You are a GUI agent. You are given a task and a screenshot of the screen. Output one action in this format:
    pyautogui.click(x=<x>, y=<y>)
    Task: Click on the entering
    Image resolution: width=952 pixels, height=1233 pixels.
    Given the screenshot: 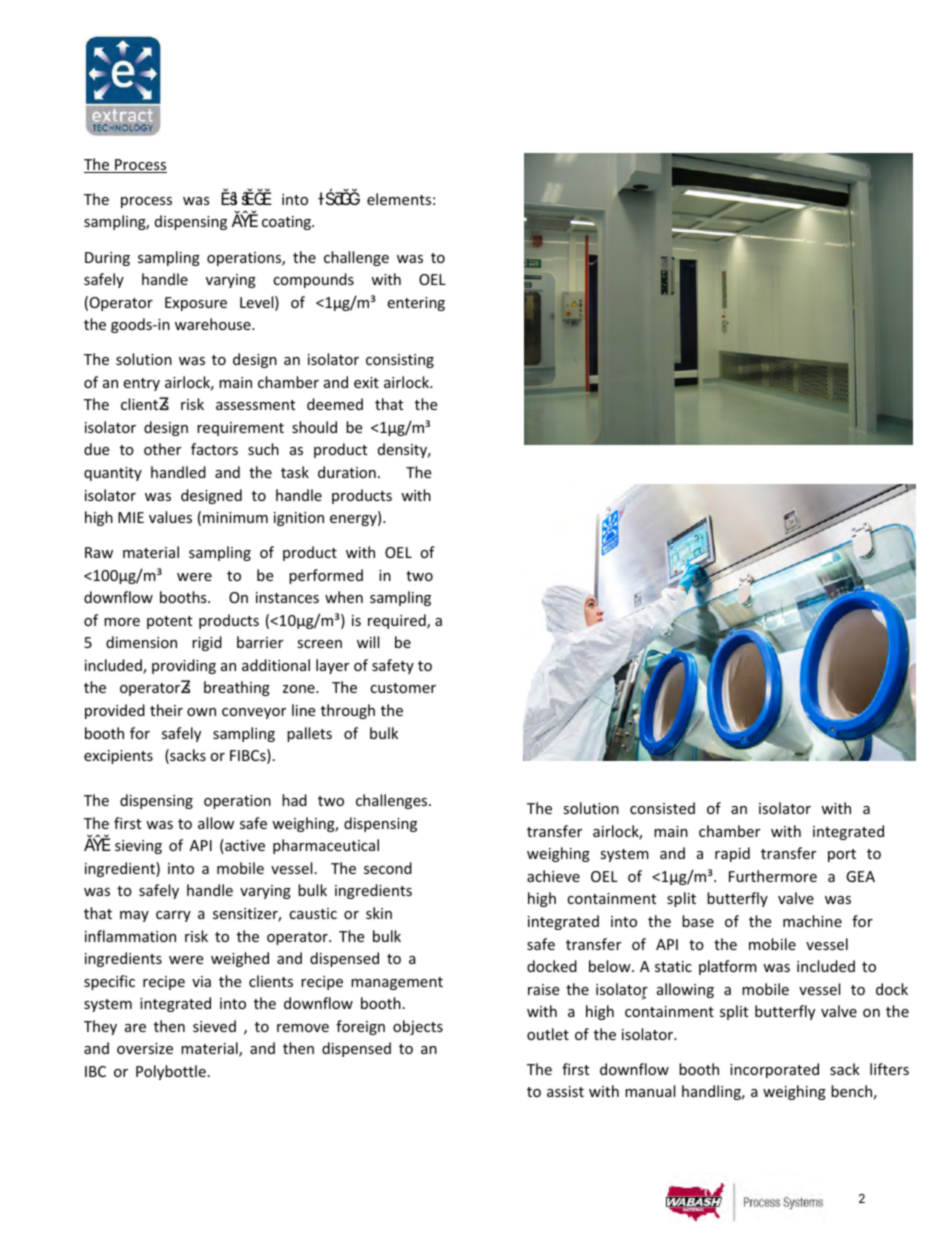 What is the action you would take?
    pyautogui.click(x=416, y=304)
